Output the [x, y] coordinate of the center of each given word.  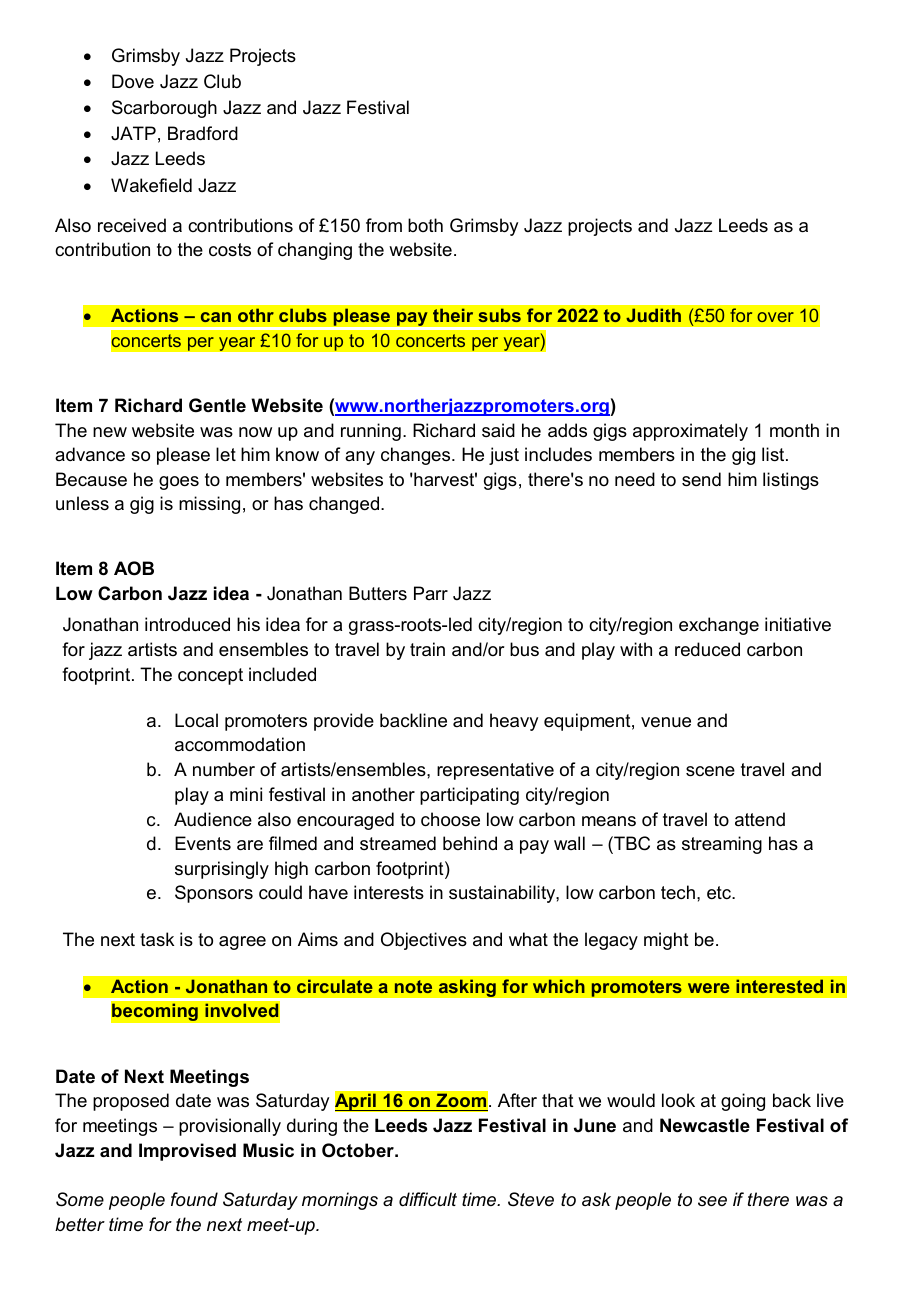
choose [450, 819]
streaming [722, 845]
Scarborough [164, 109]
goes [179, 483]
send [701, 479]
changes [417, 456]
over [775, 317]
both [425, 225]
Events [203, 843]
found [194, 1199]
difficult [428, 1199]
